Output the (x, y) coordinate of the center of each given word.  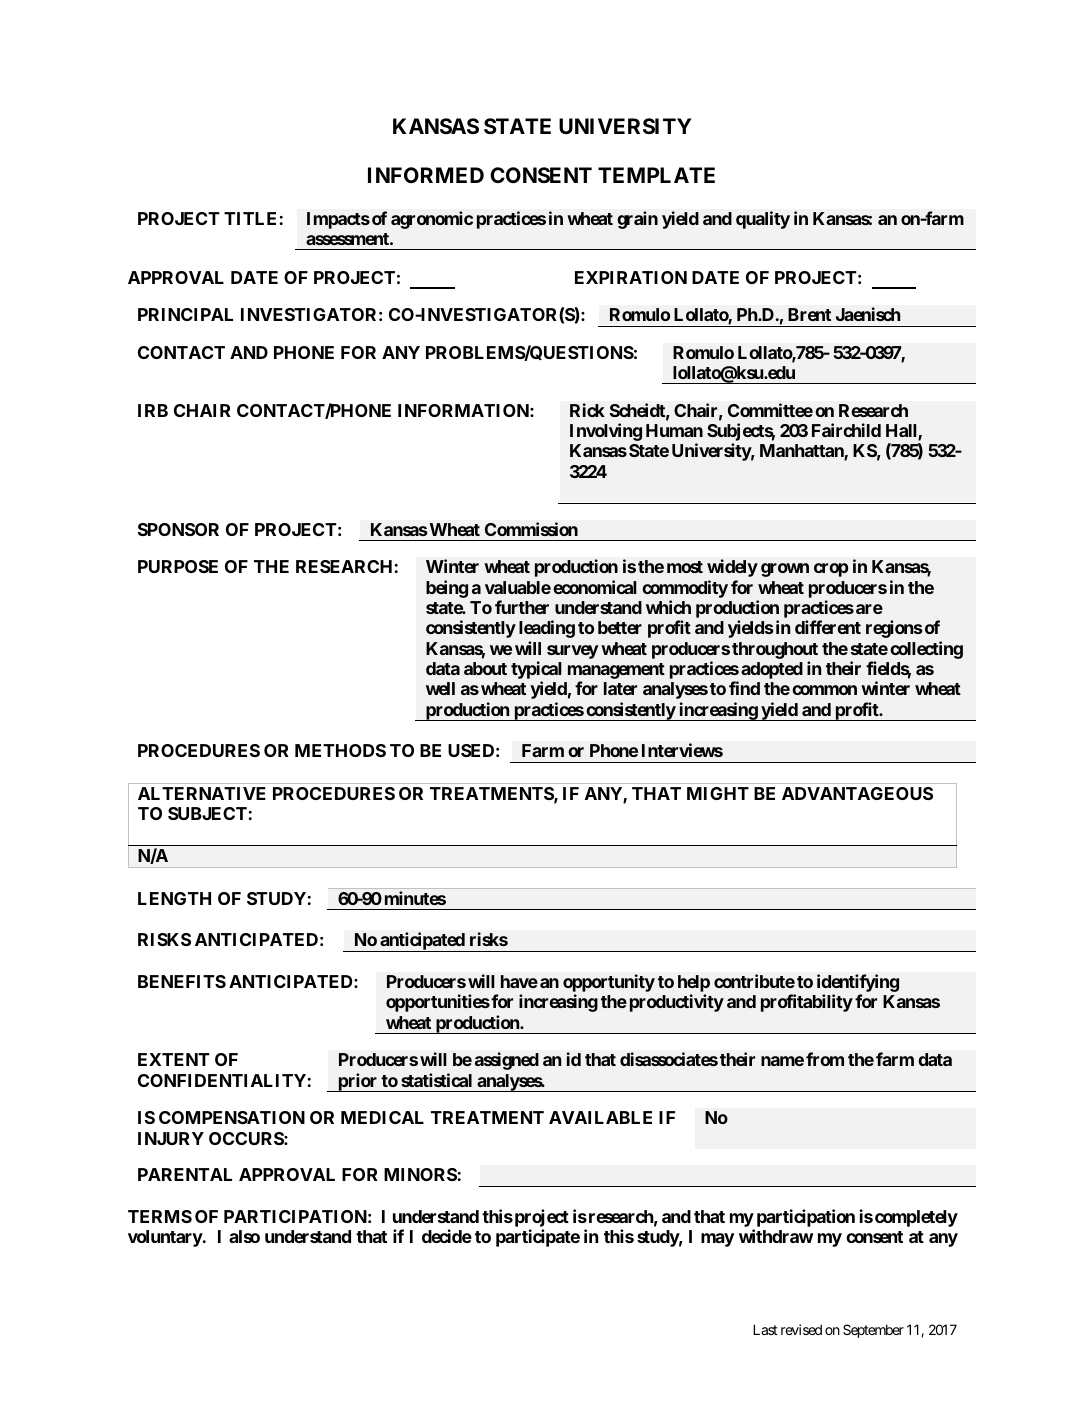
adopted (772, 670)
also (244, 1236)
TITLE (250, 218)
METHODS (340, 750)
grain (637, 220)
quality (763, 220)
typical (536, 671)
